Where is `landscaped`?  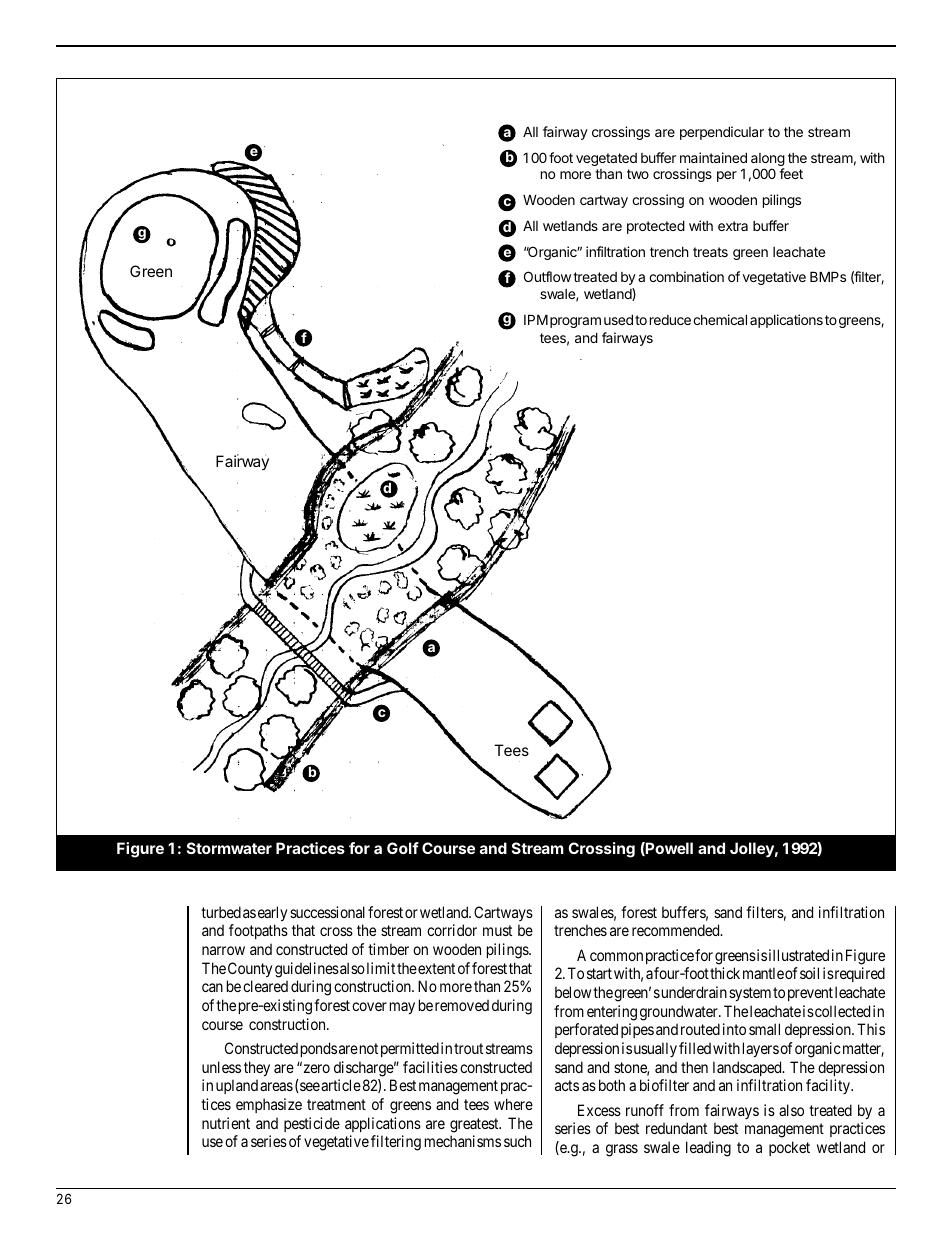 landscaped is located at coordinates (748, 1068).
